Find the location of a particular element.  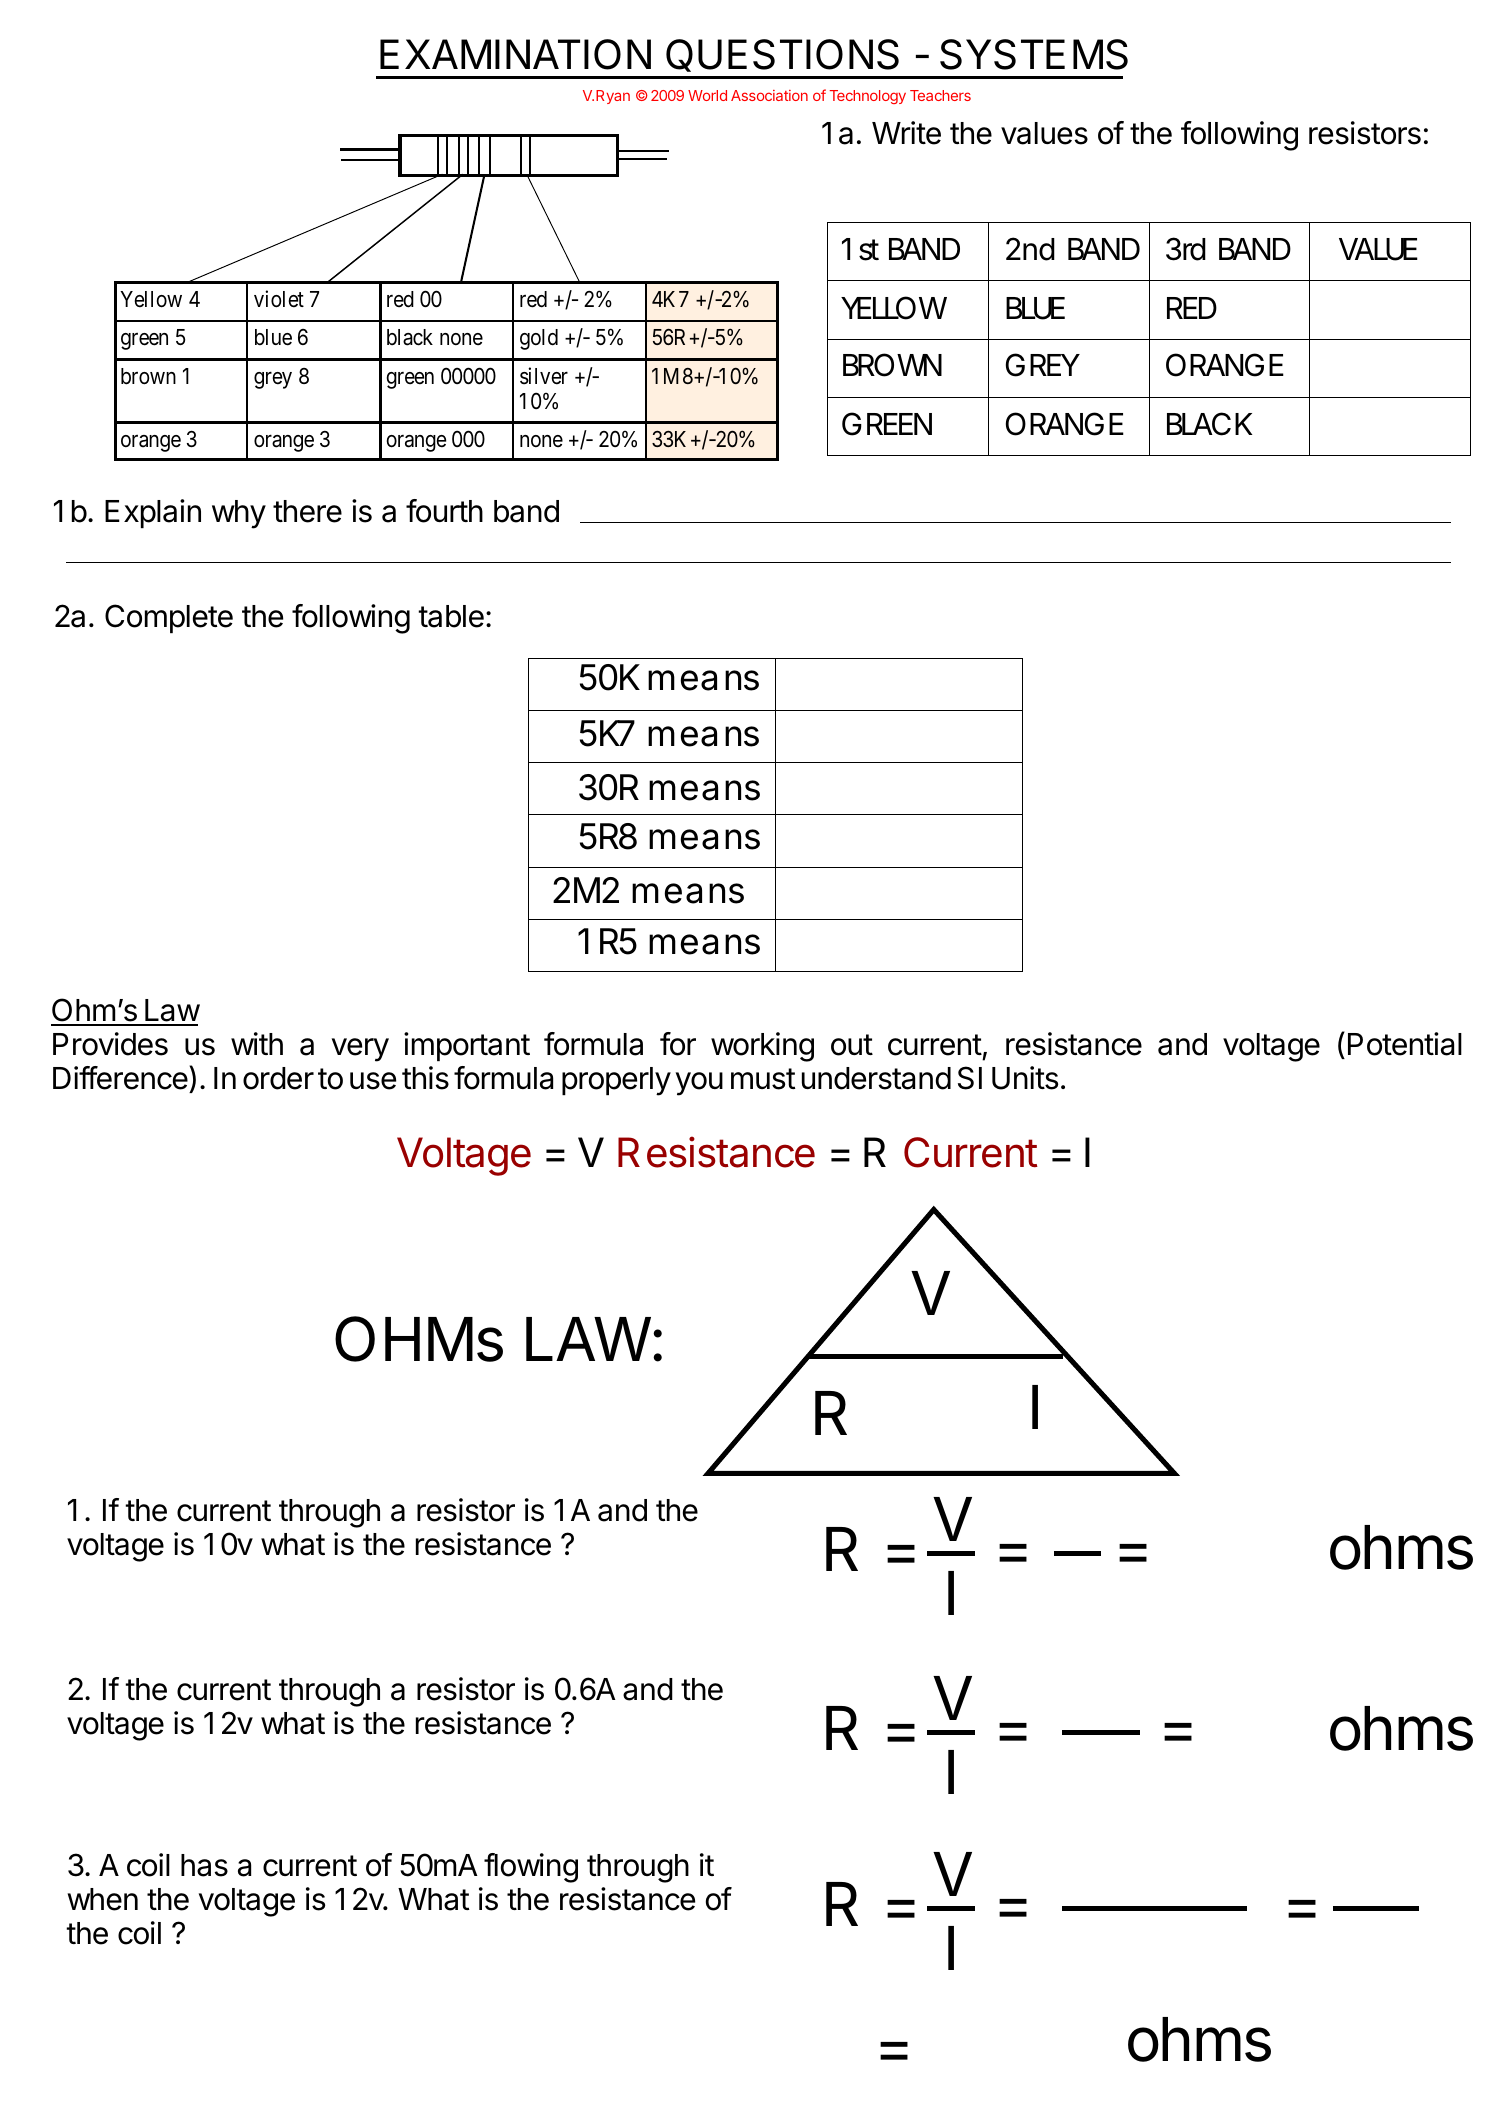

Complete is located at coordinates (169, 618).
